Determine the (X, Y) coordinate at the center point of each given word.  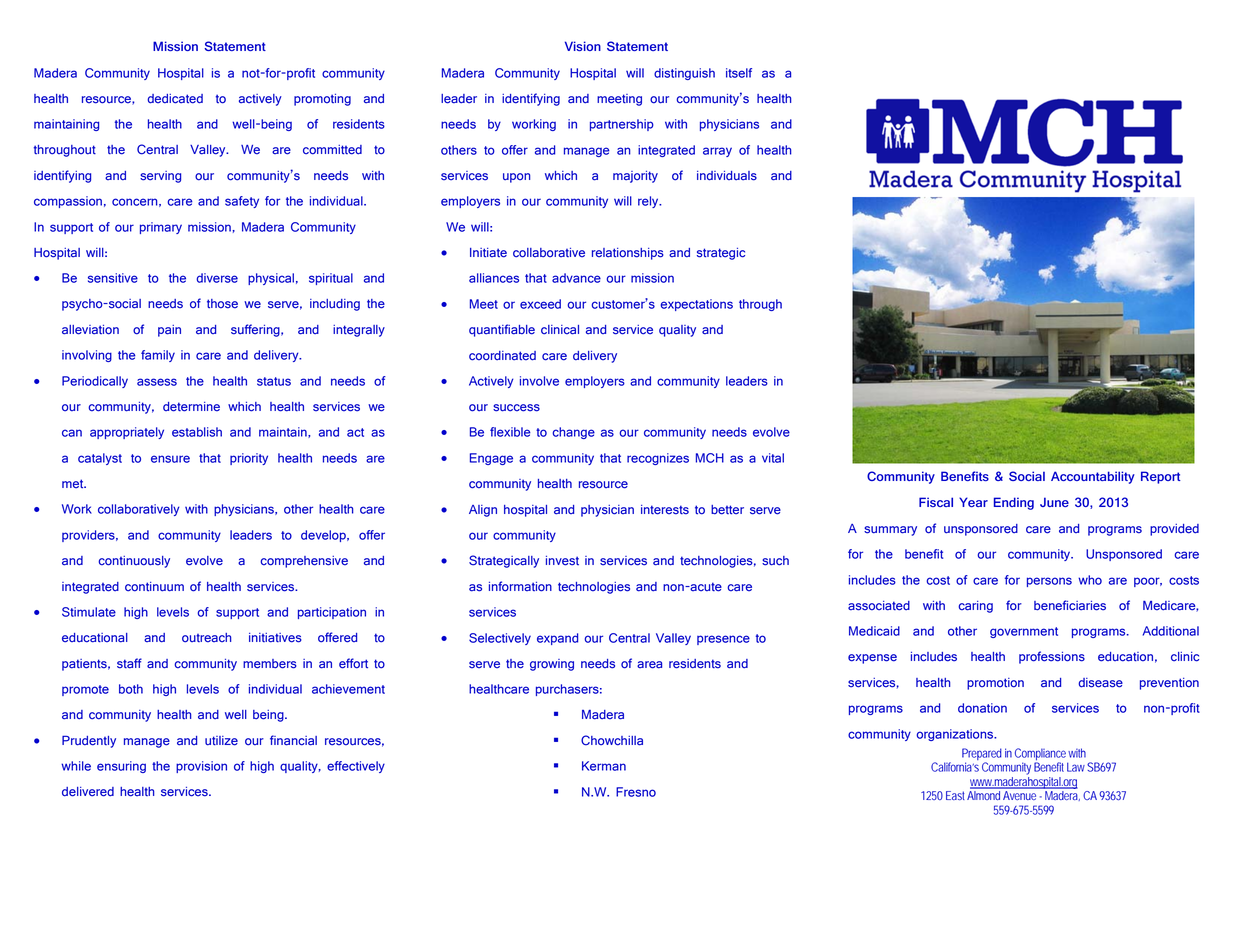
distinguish (684, 74)
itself (739, 73)
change (573, 433)
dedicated (175, 99)
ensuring (121, 767)
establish (197, 432)
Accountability (1093, 477)
